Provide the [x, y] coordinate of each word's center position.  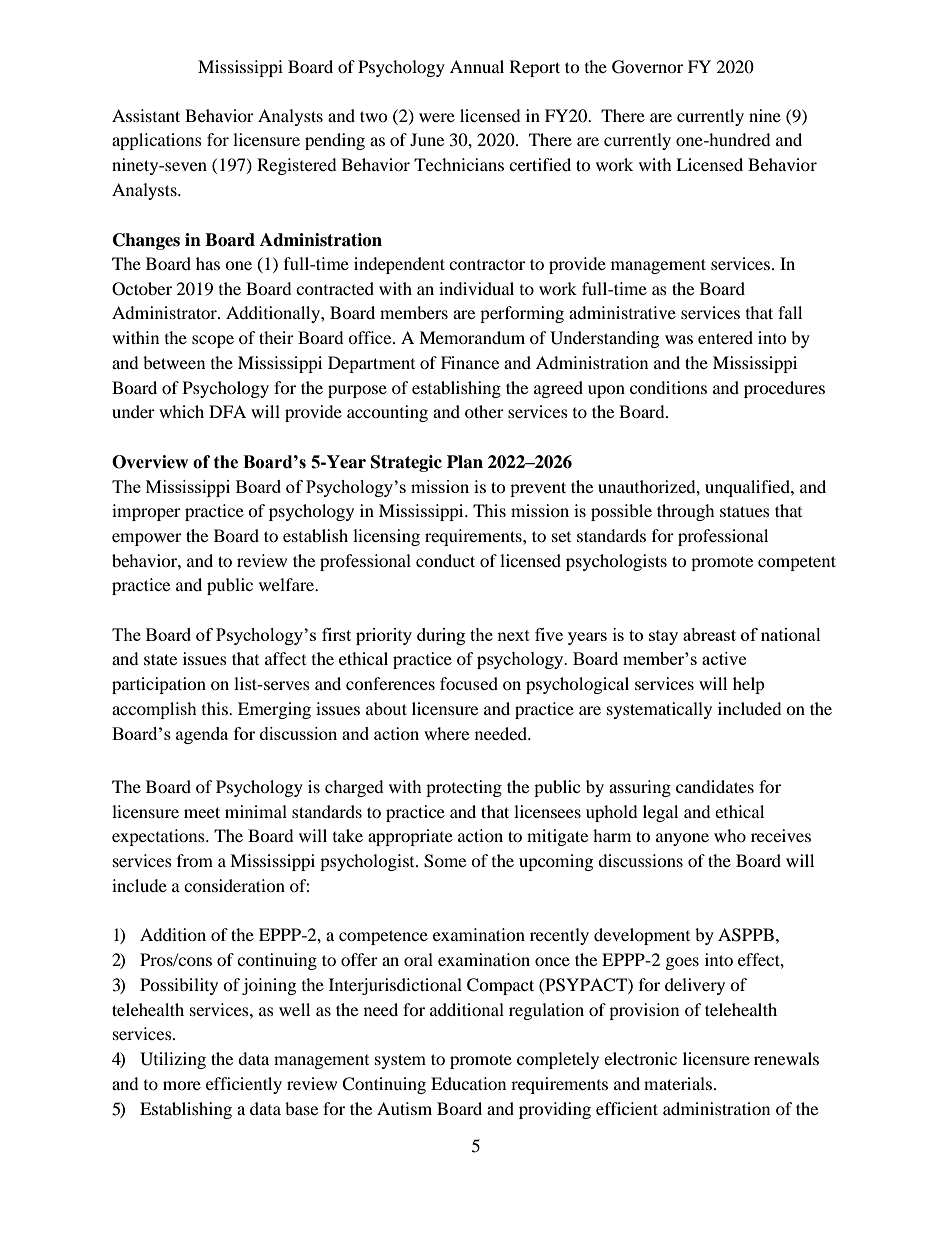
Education [468, 1083]
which [181, 411]
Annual [477, 66]
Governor [647, 67]
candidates [715, 786]
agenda [202, 735]
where [446, 733]
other [484, 411]
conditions [668, 387]
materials [678, 1083]
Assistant [146, 115]
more [182, 1085]
